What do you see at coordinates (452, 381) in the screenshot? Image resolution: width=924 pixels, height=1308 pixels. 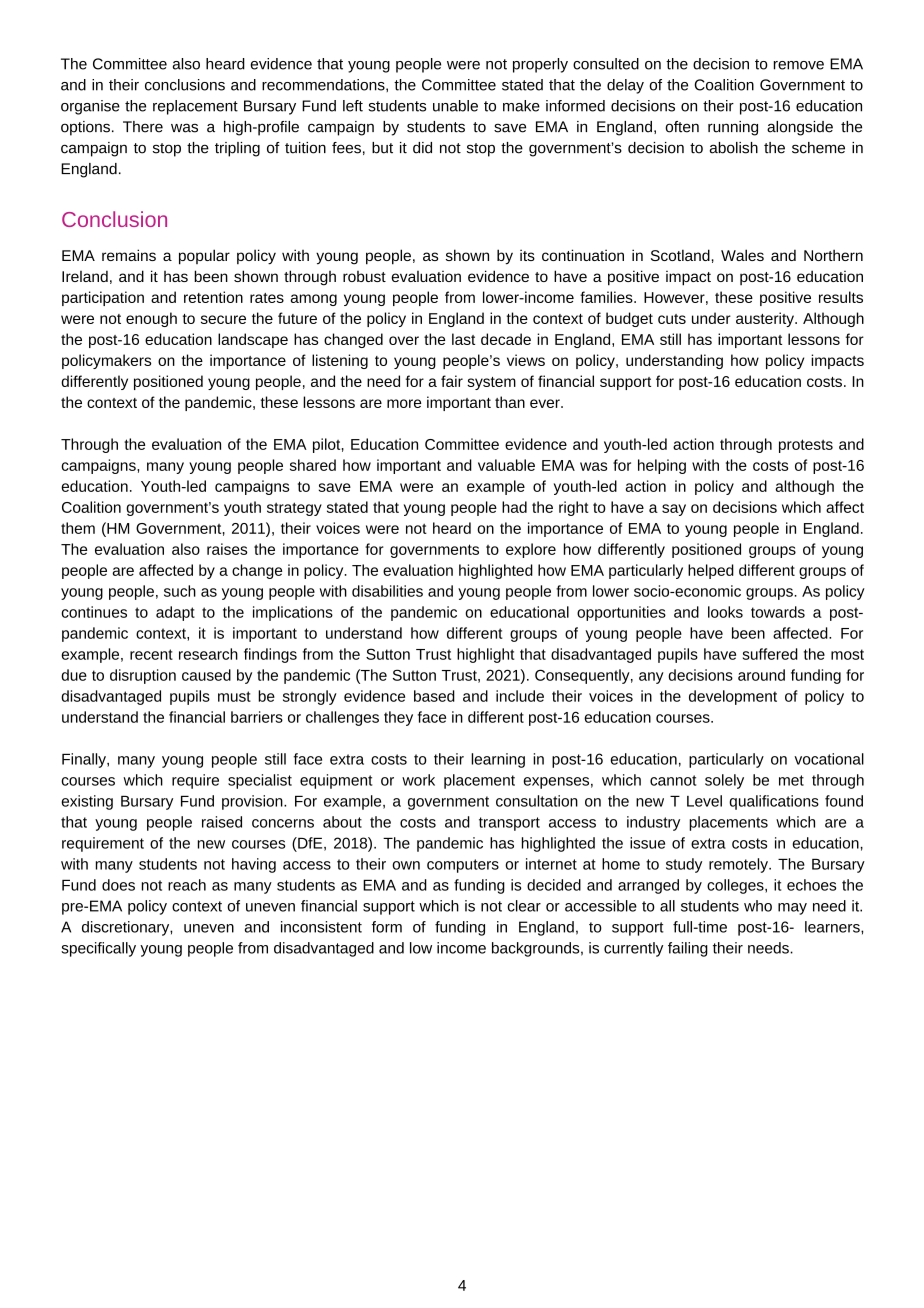 I see `fair` at bounding box center [452, 381].
